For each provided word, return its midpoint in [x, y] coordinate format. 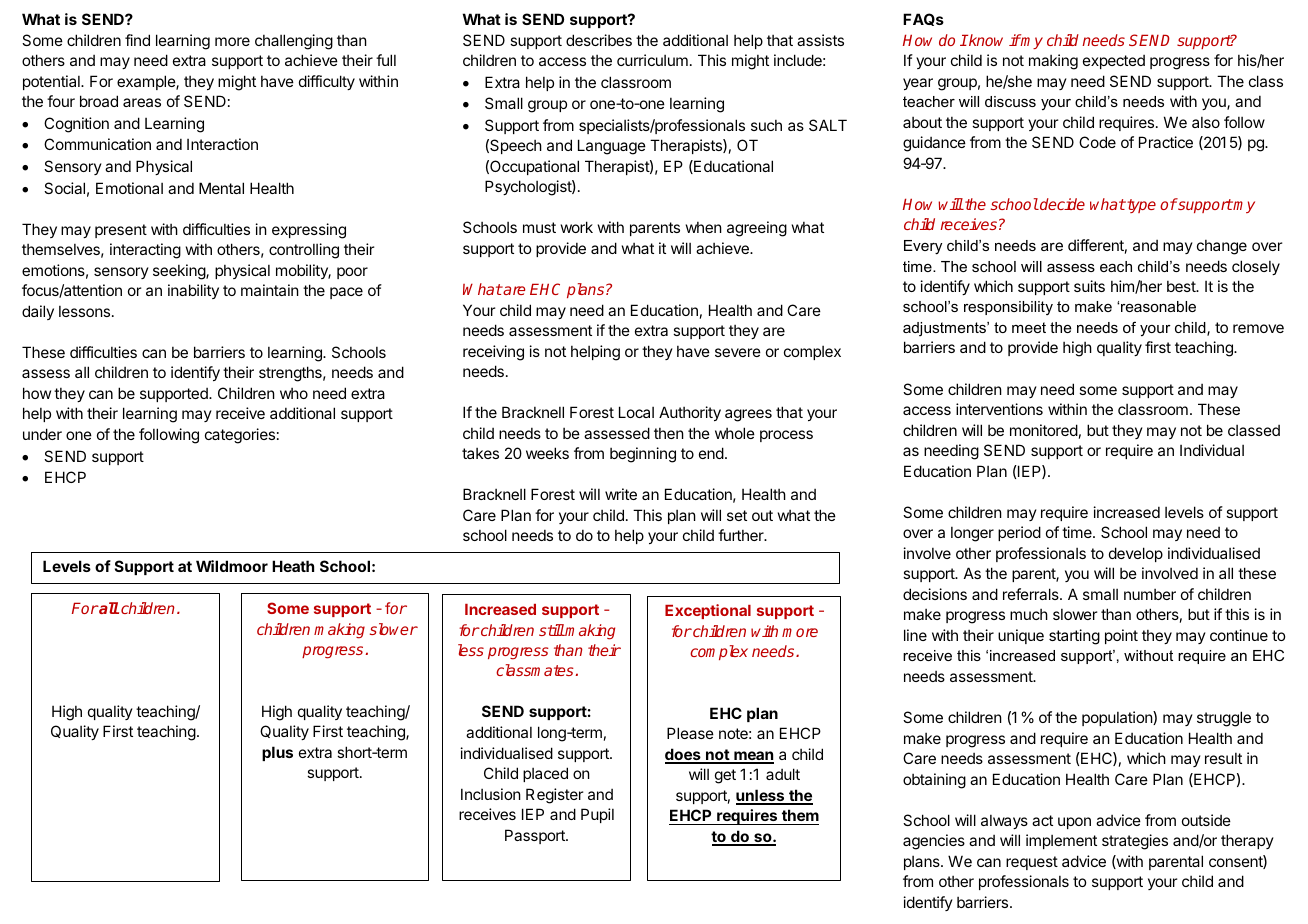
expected [1114, 62]
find [137, 40]
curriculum [652, 60]
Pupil [597, 815]
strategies [1135, 842]
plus [277, 753]
